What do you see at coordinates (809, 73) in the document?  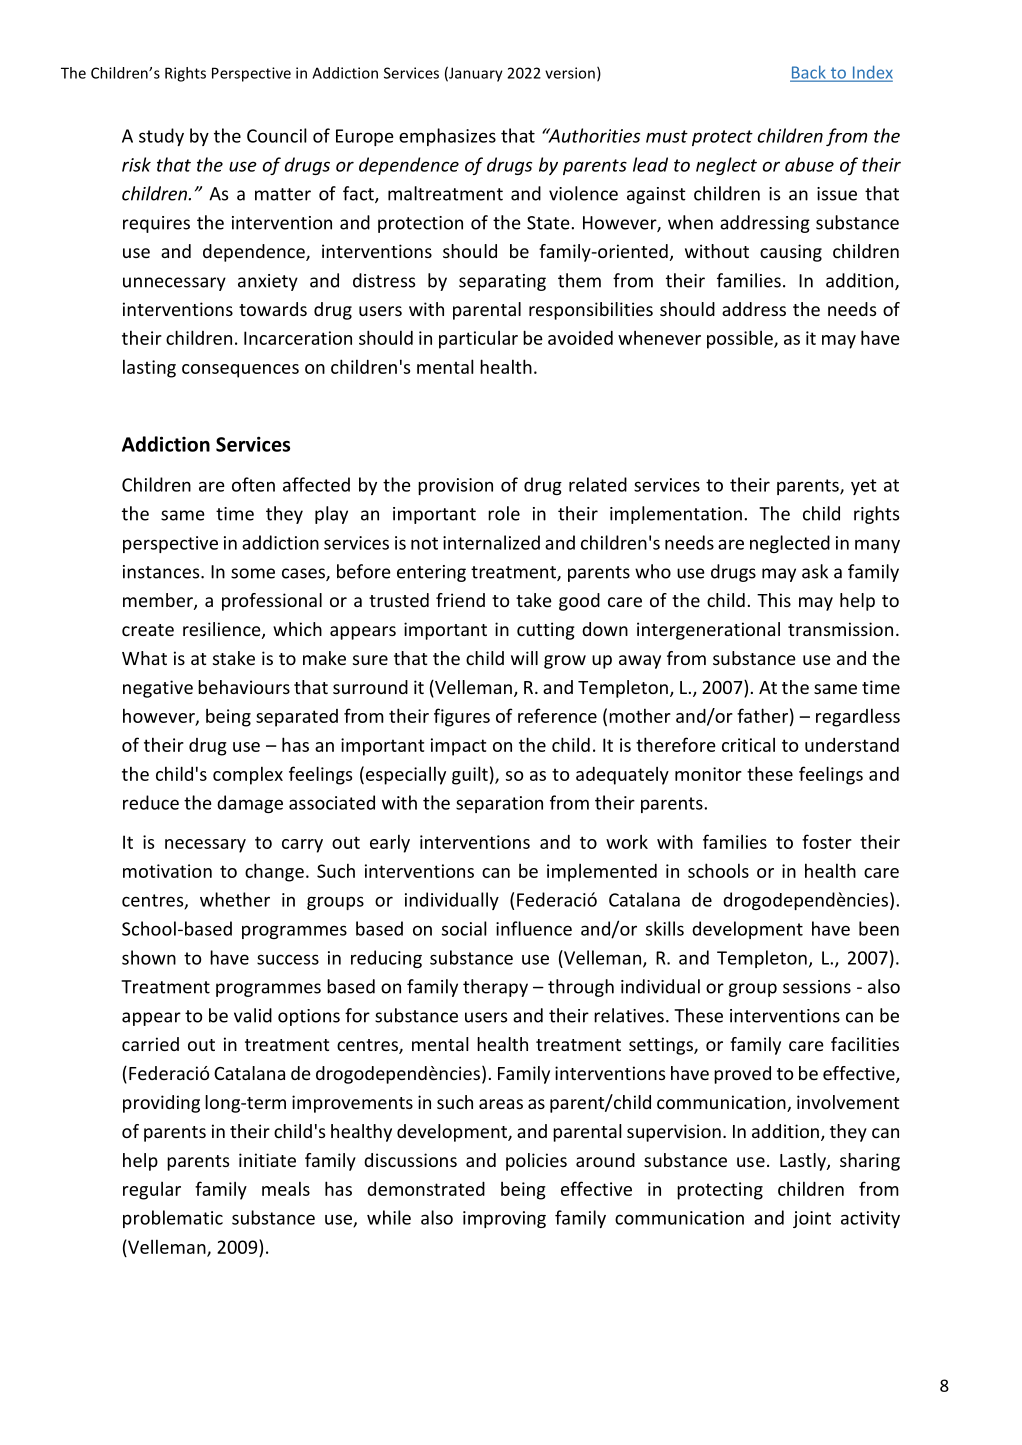 I see `Back` at bounding box center [809, 73].
